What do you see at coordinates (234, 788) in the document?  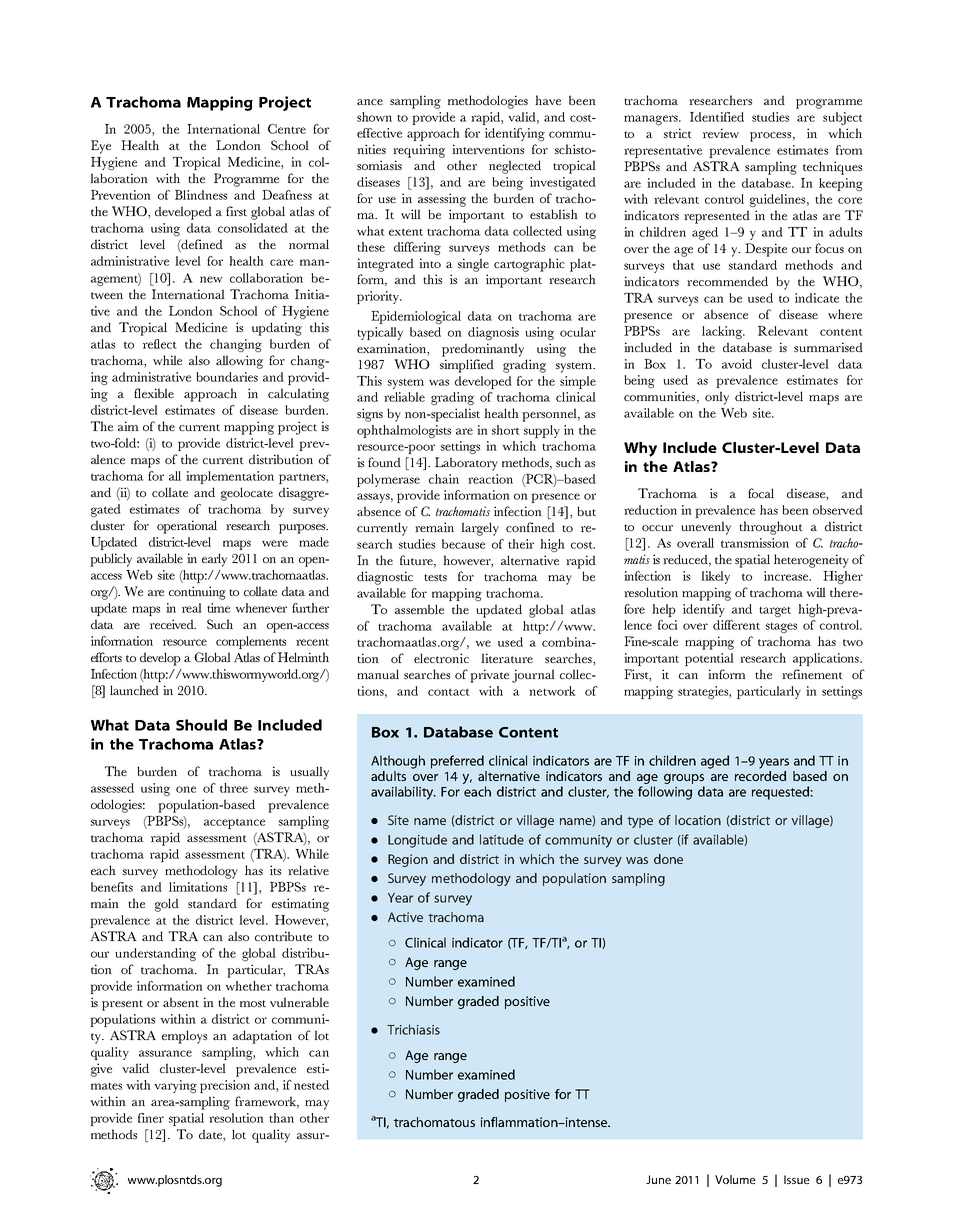 I see `three` at bounding box center [234, 788].
